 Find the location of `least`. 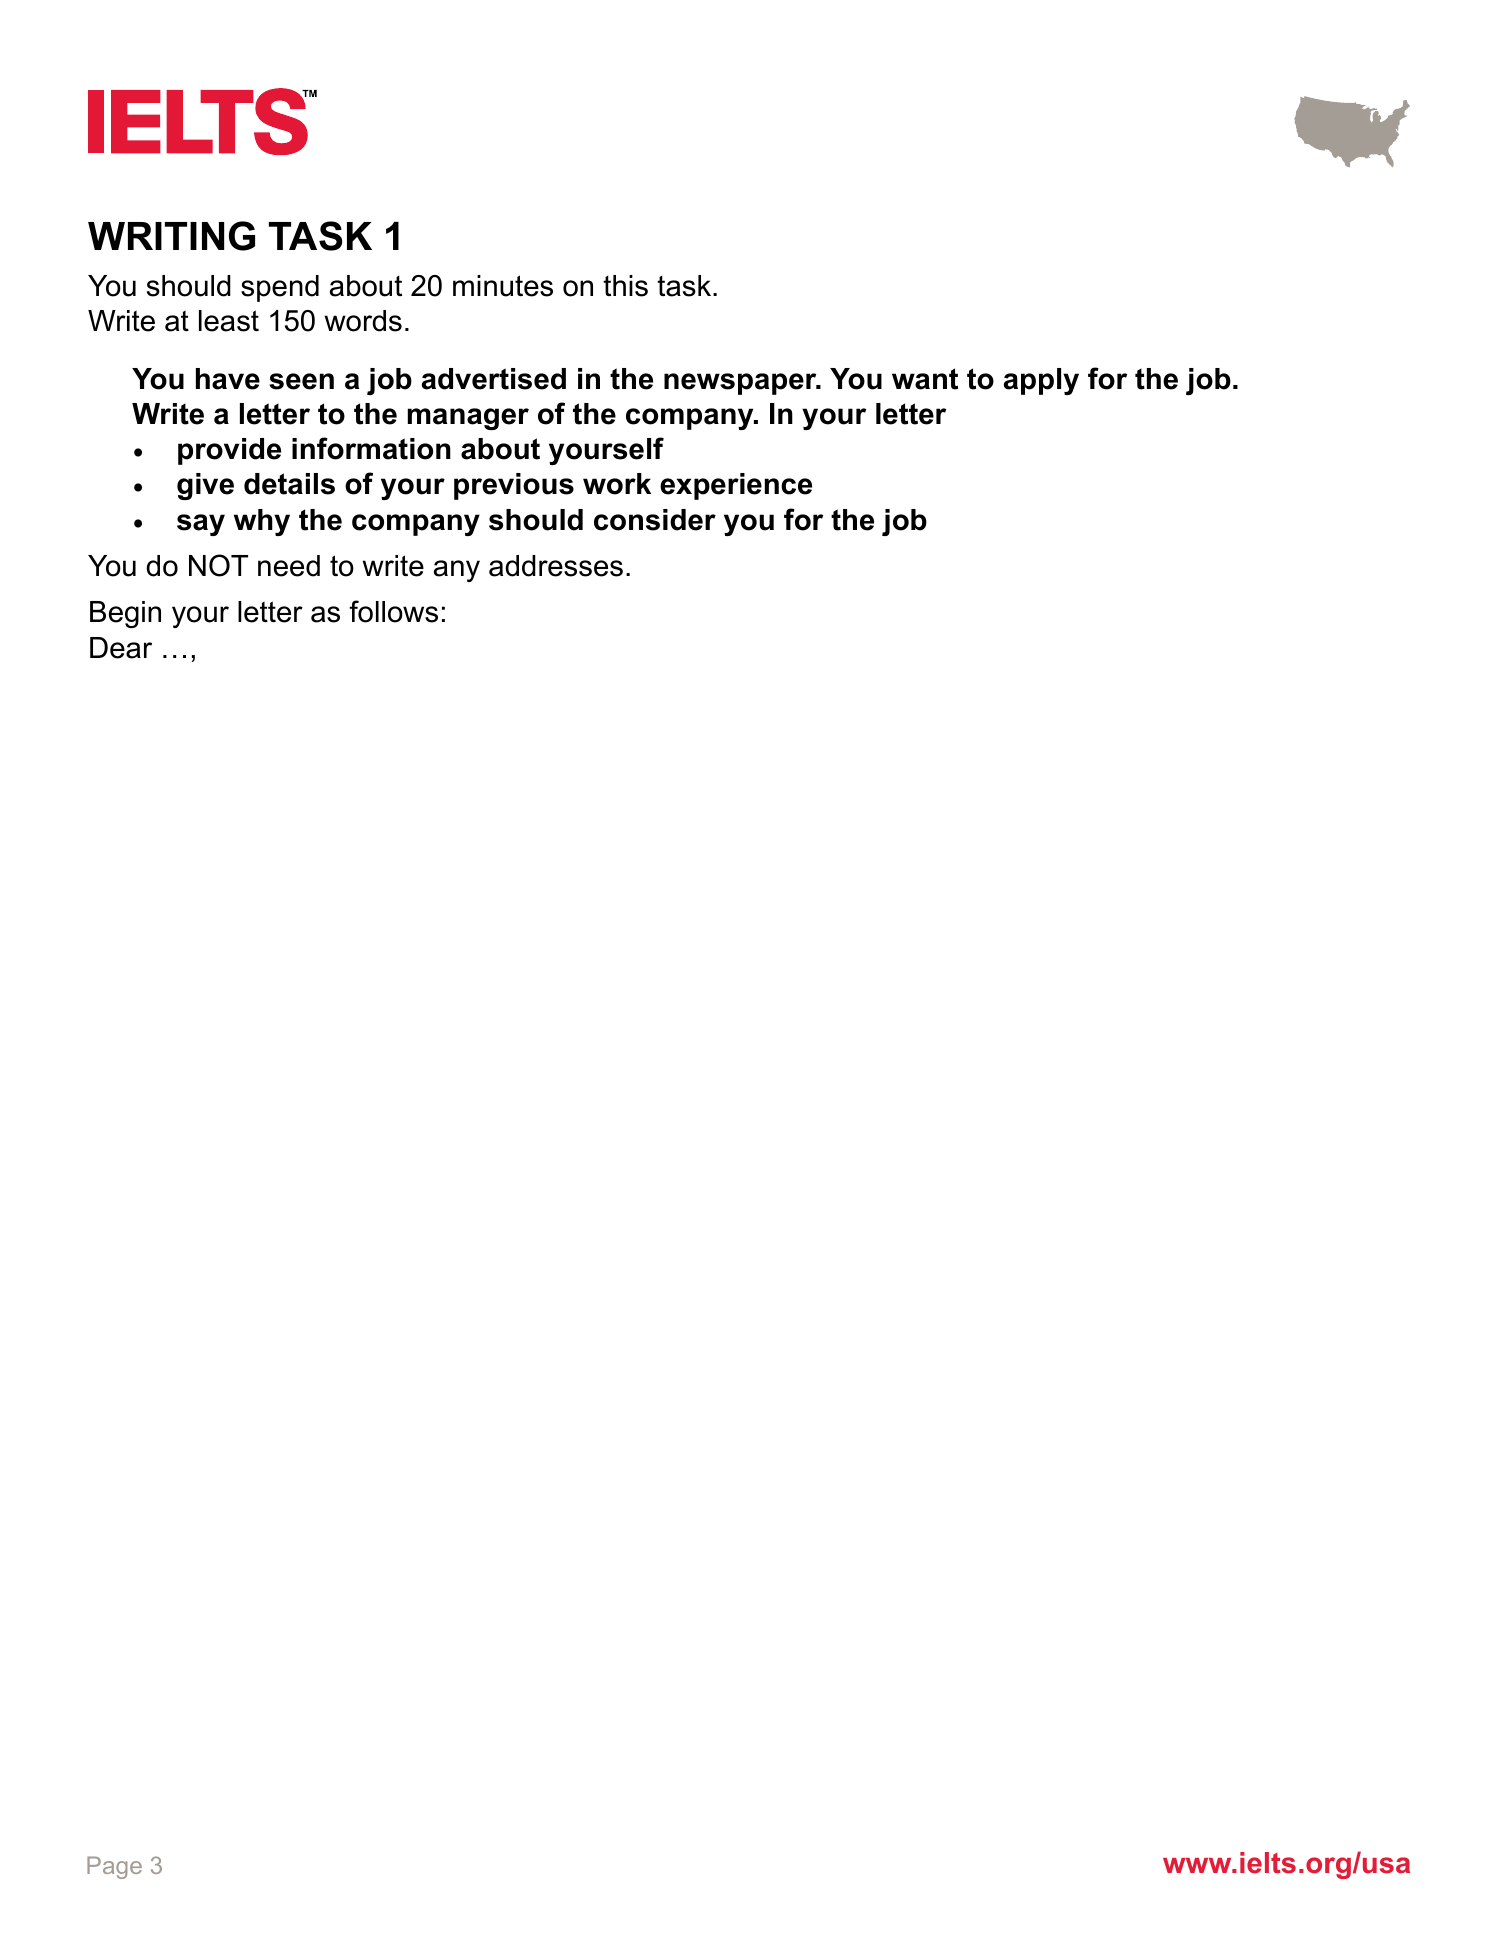

least is located at coordinates (229, 321).
